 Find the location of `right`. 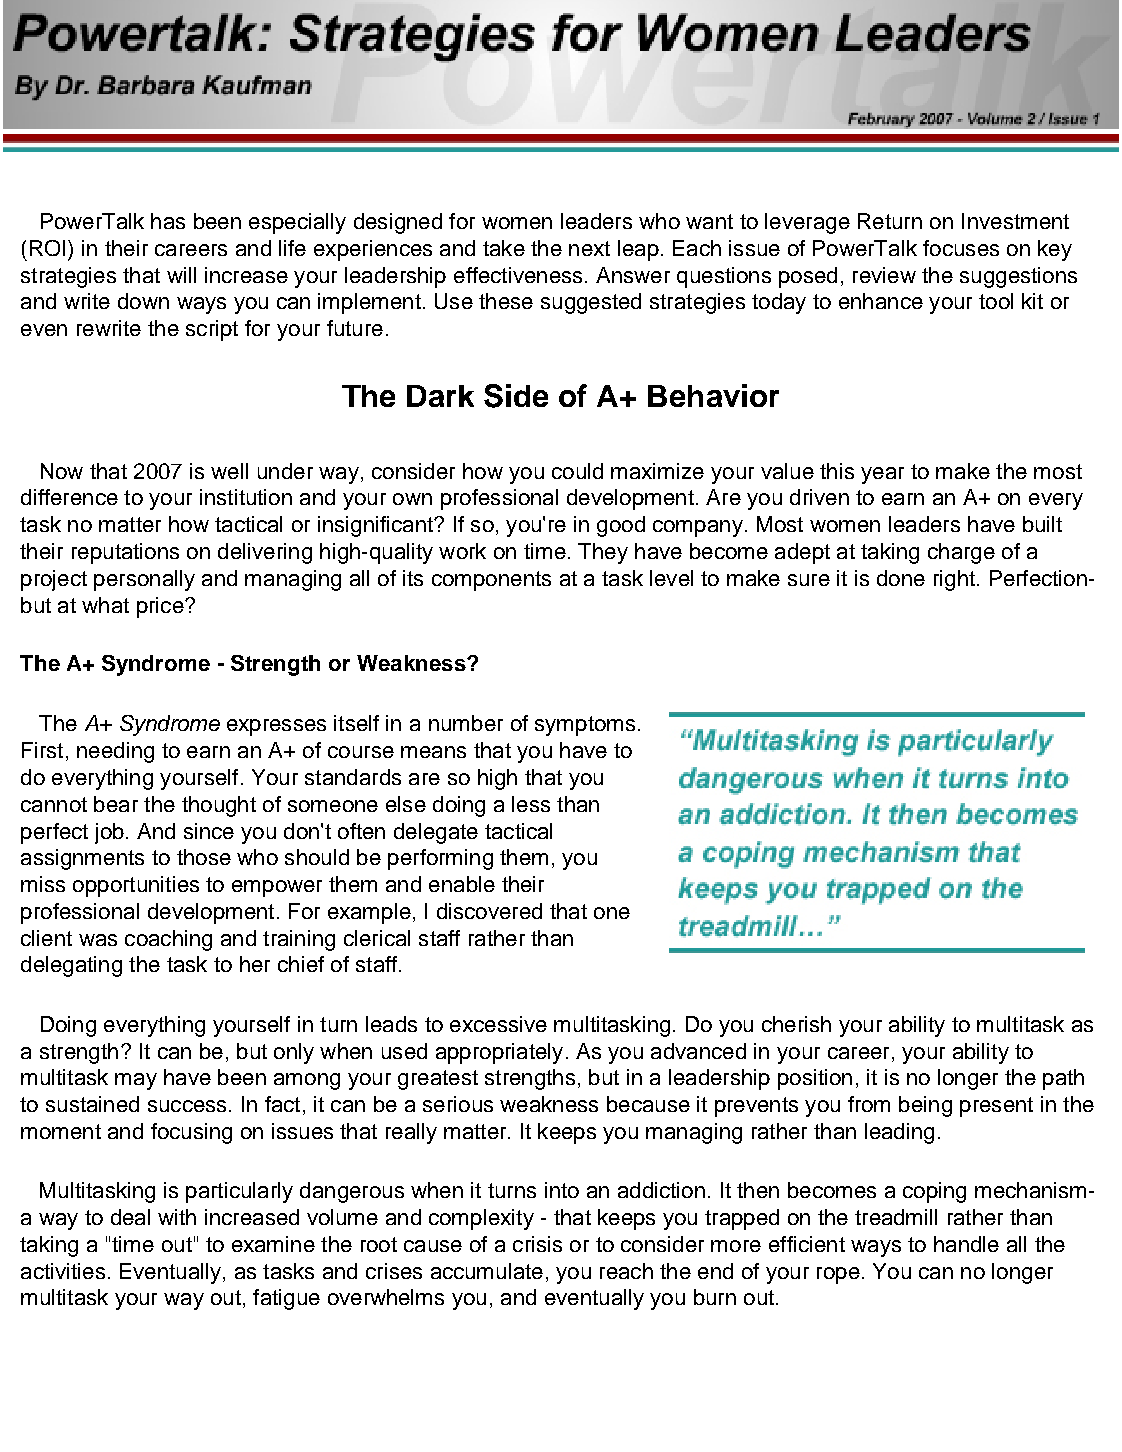

right is located at coordinates (954, 580).
